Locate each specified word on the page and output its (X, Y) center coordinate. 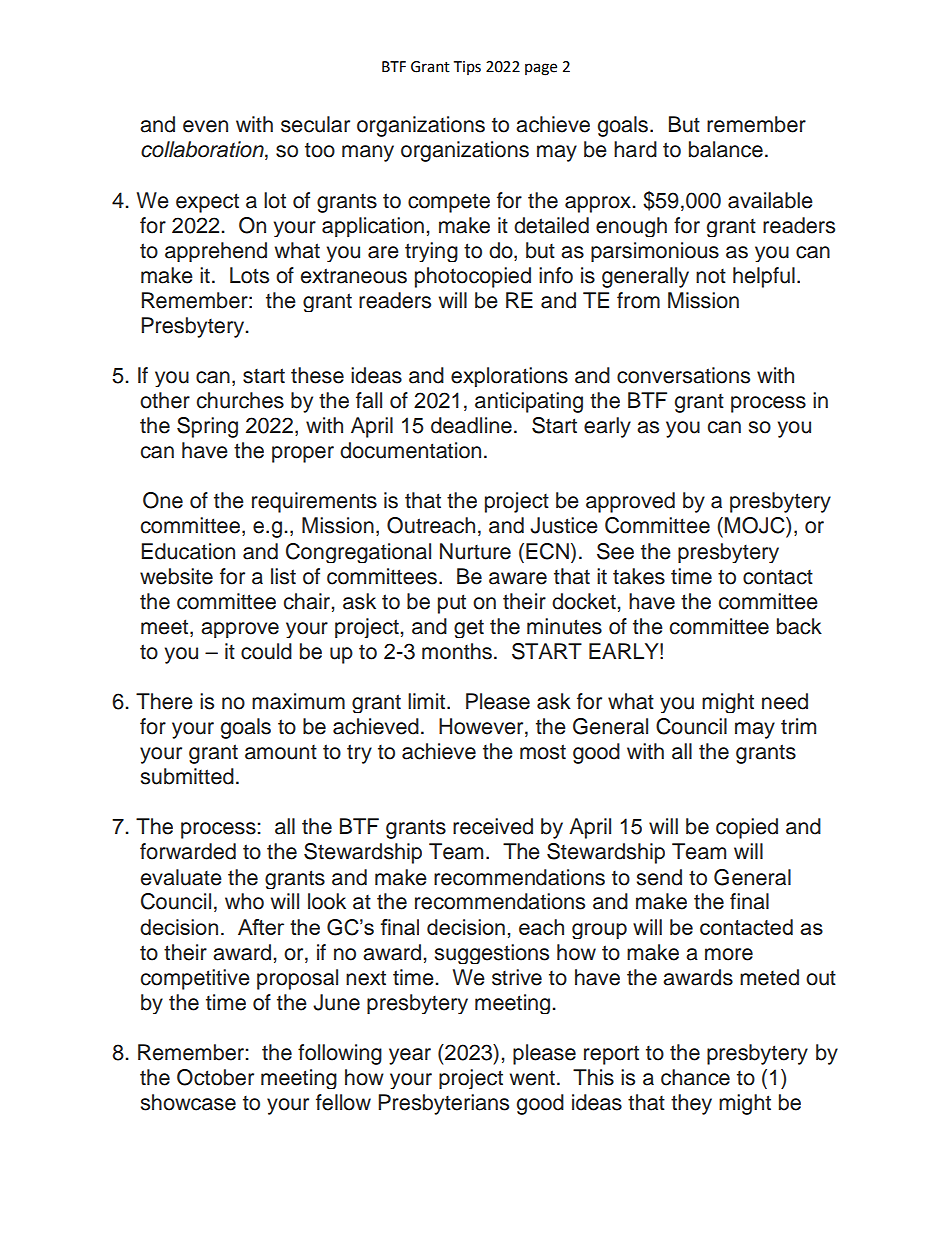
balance (726, 149)
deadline (471, 425)
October (215, 1077)
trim (798, 726)
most (543, 752)
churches (240, 400)
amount (281, 752)
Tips (467, 68)
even (205, 126)
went (532, 1078)
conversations (683, 375)
